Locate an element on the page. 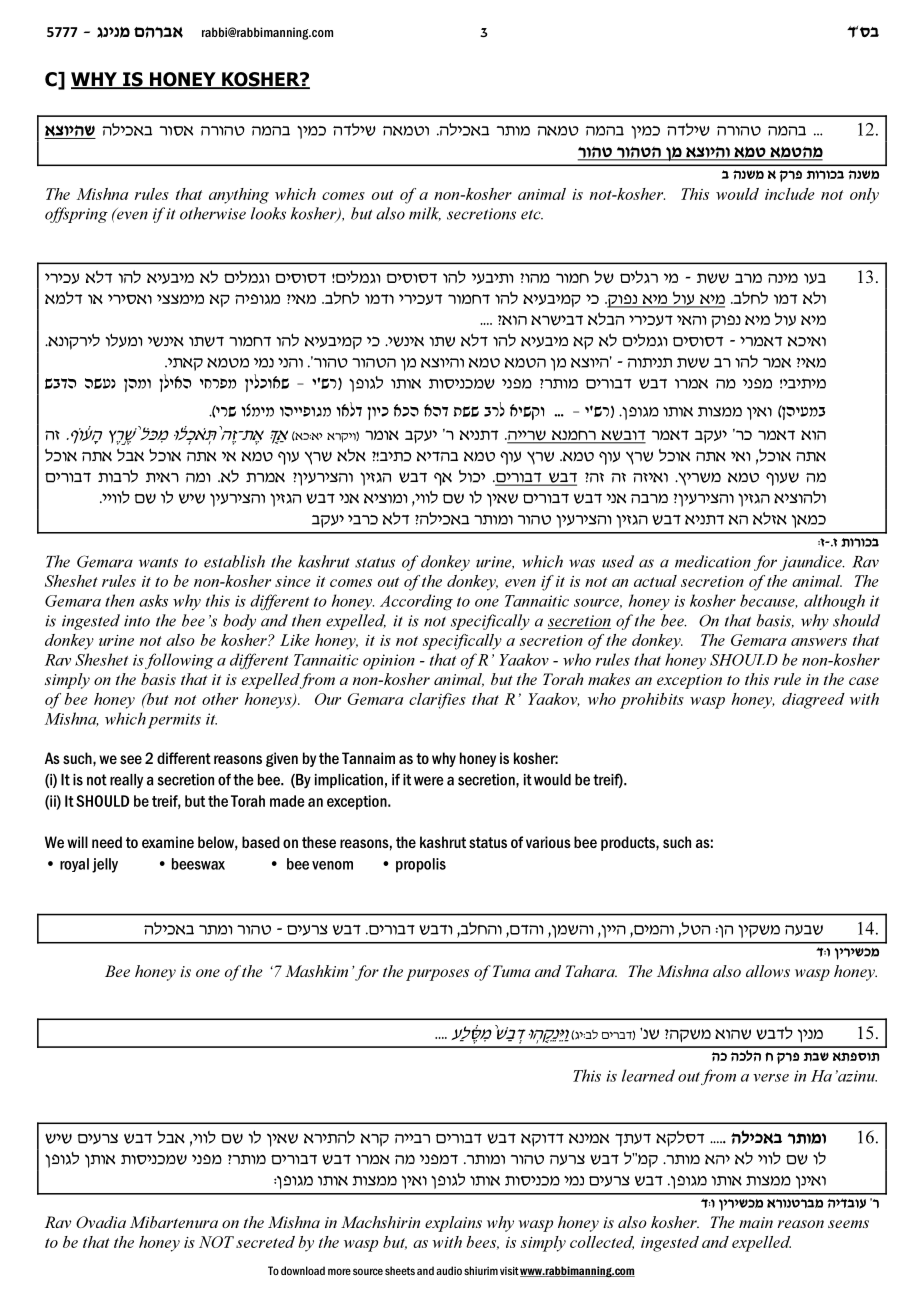 The height and width of the page is (1308, 924). main is located at coordinates (756, 1222).
